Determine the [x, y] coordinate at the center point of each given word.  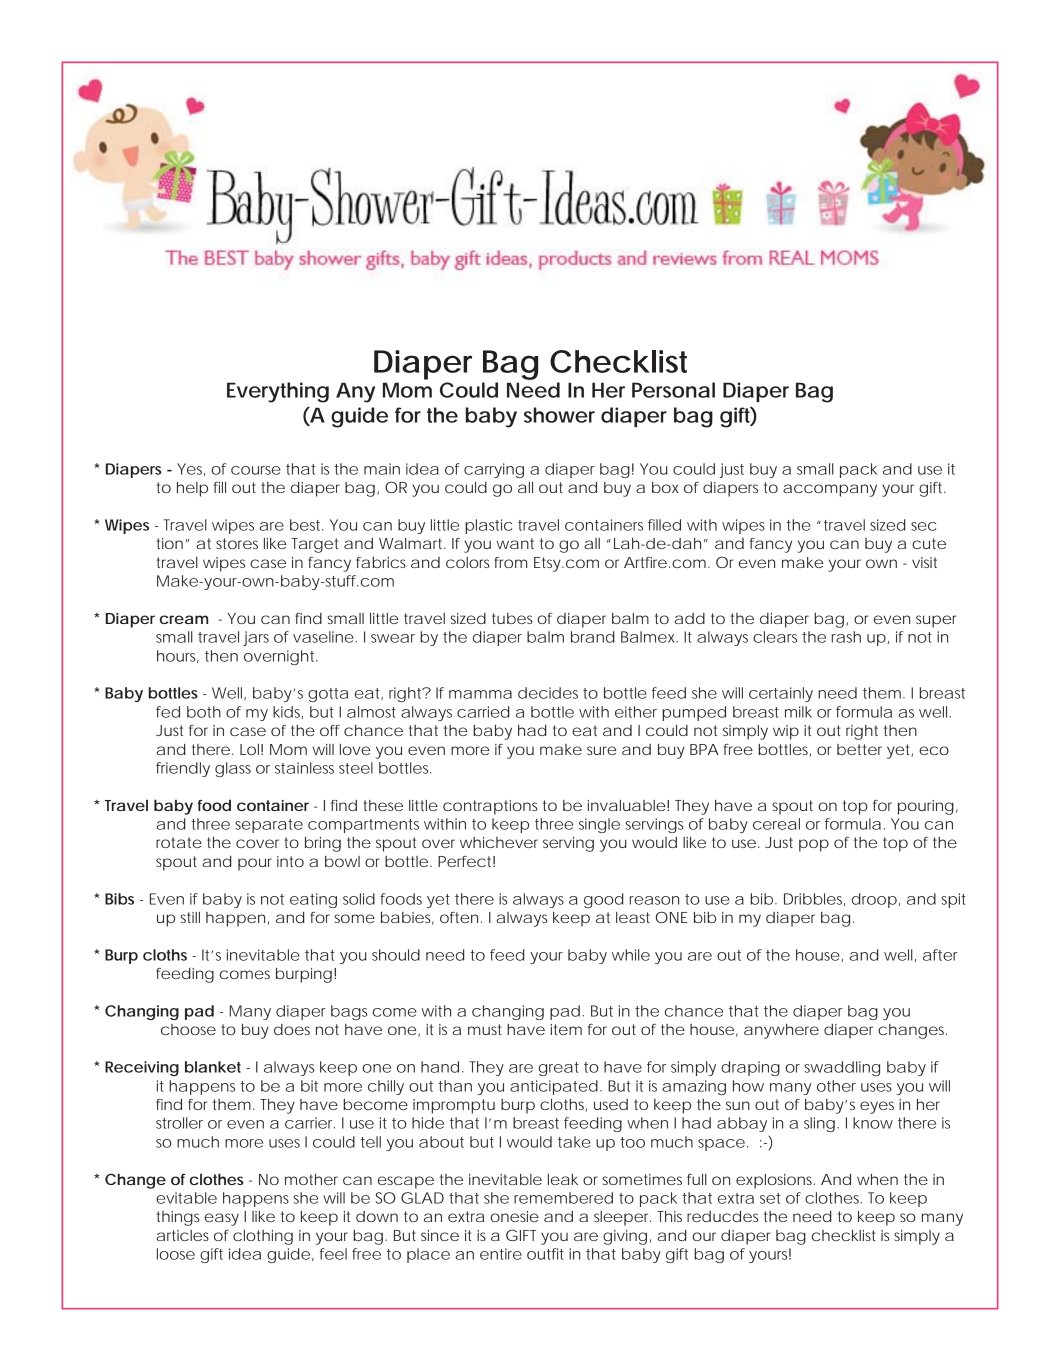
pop [814, 845]
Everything [278, 392]
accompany [830, 490]
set [770, 1198]
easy [222, 1219]
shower [559, 415]
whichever [499, 842]
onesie [515, 1216]
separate [269, 826]
